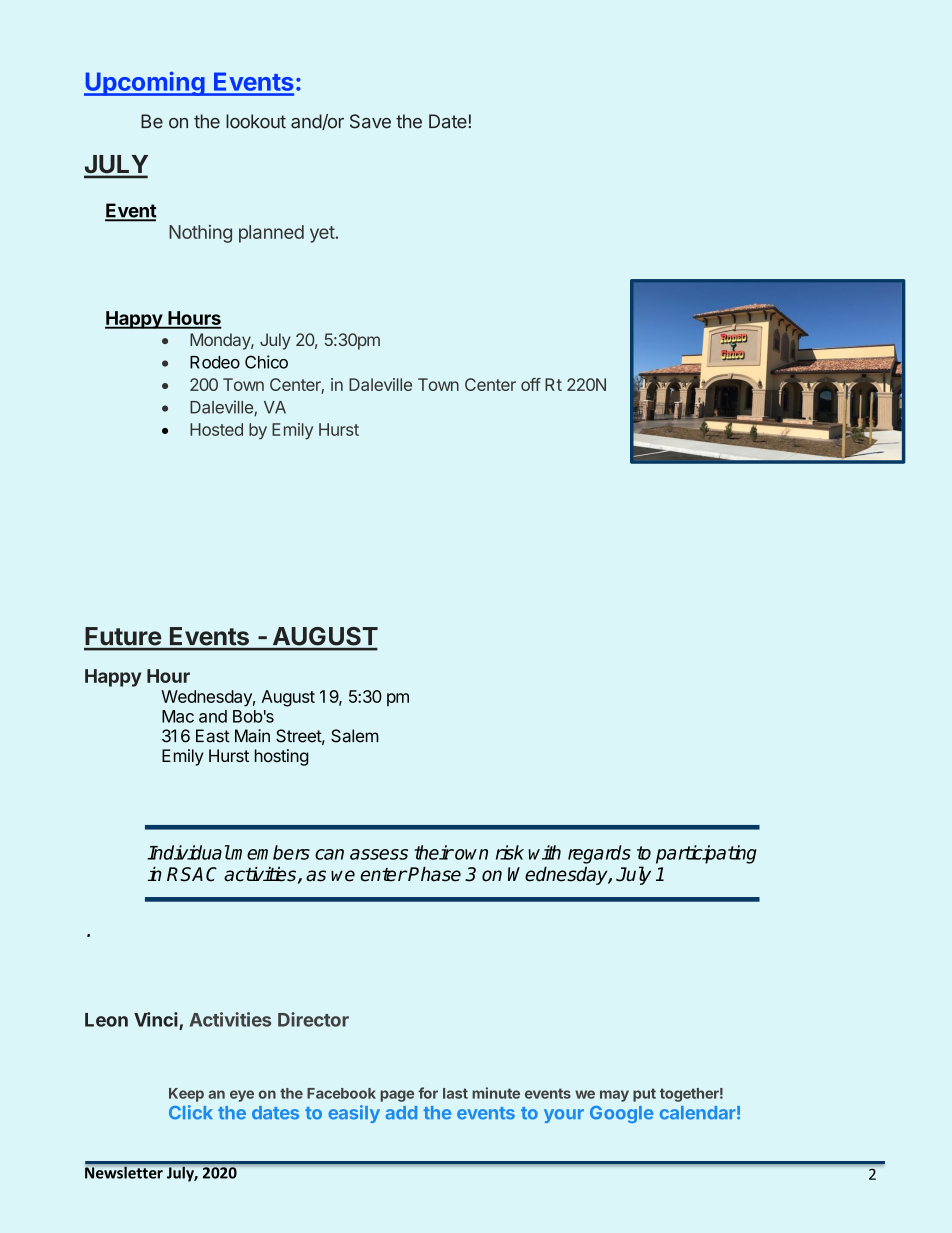  What do you see at coordinates (266, 362) in the page?
I see `Chico` at bounding box center [266, 362].
